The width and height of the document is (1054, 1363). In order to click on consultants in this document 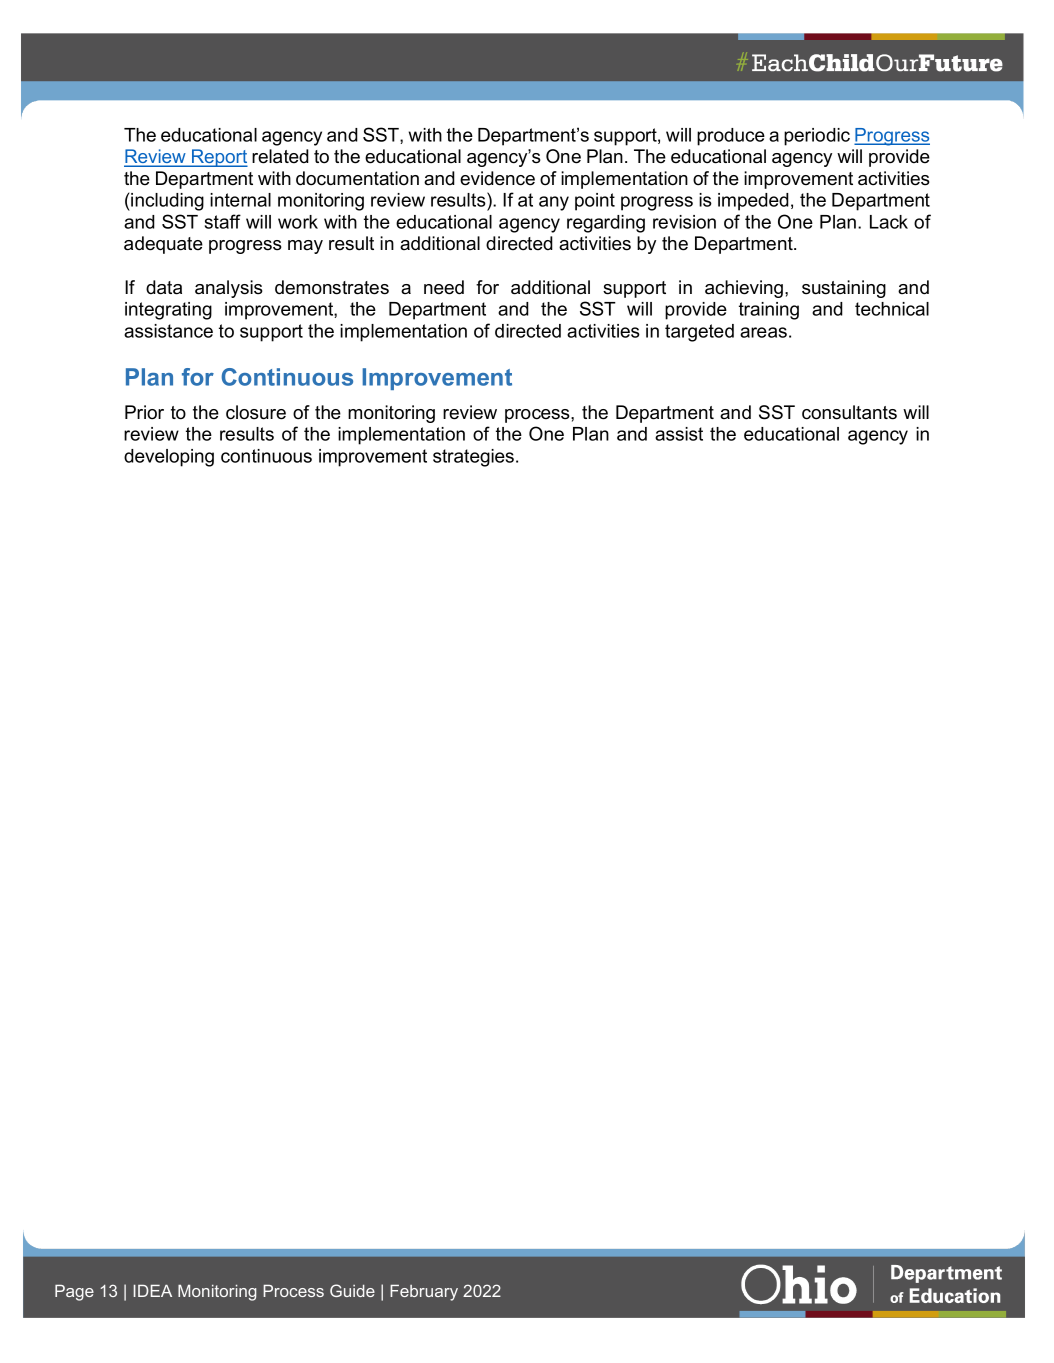, I will do `click(849, 412)`.
